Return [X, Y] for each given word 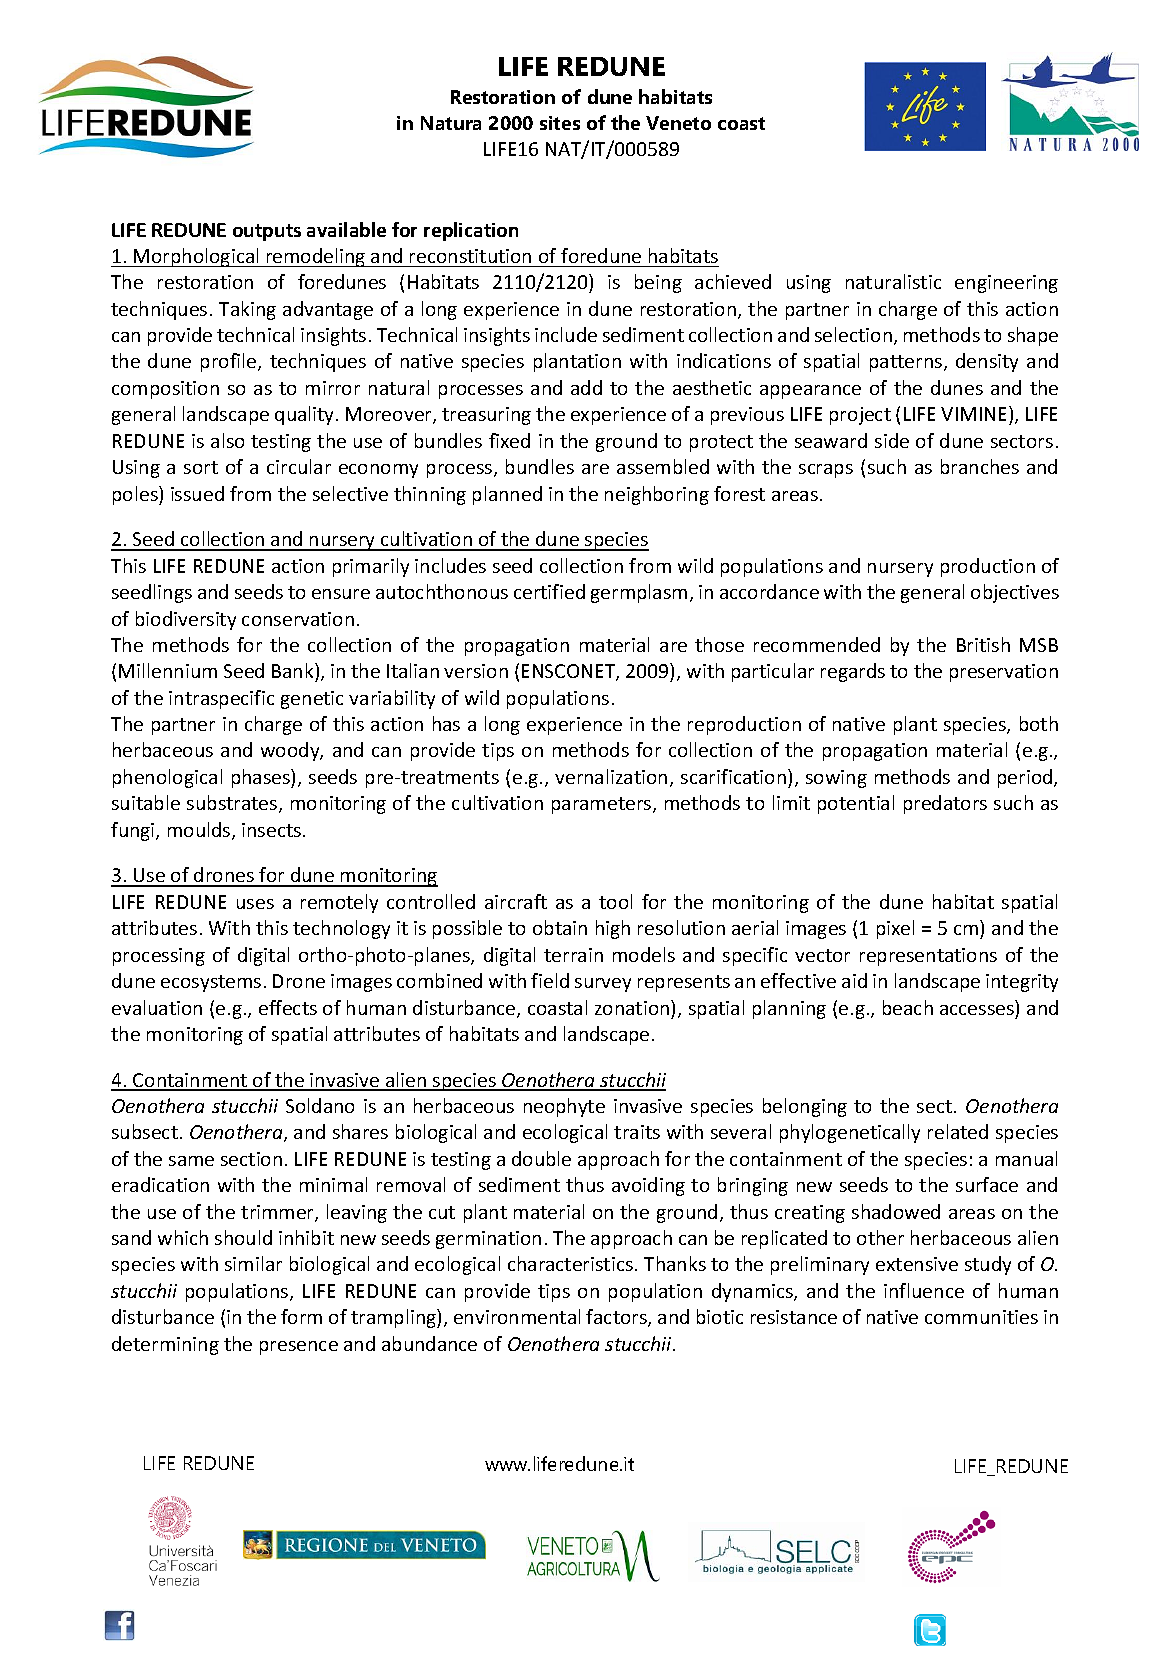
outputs [267, 232]
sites [560, 123]
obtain [560, 927]
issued [197, 493]
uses [255, 904]
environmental [517, 1316]
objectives [1015, 593]
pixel [895, 929]
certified [549, 591]
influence [924, 1290]
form [301, 1316]
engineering [1006, 284]
